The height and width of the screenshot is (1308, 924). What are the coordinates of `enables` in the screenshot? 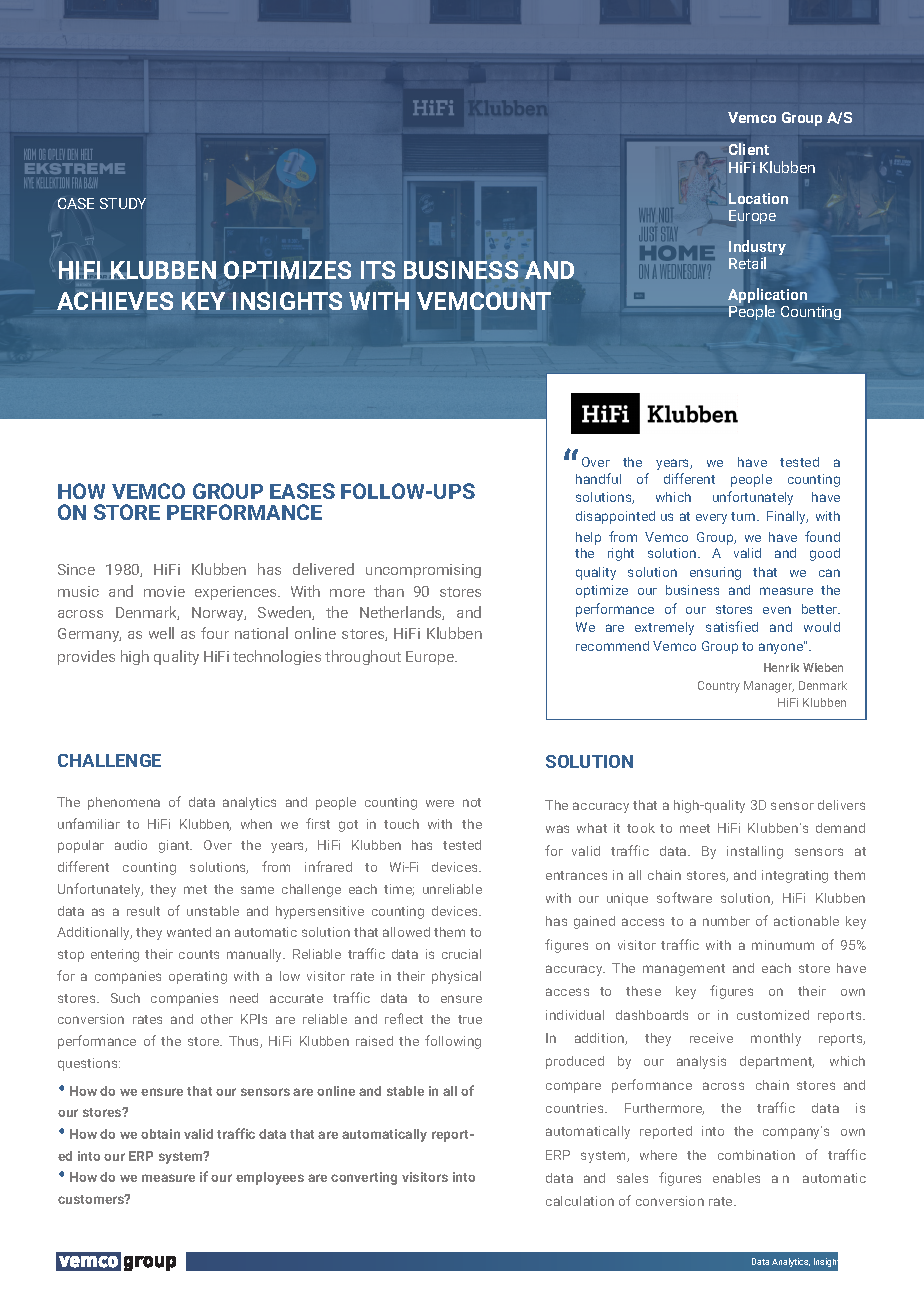 It's located at (736, 1178).
